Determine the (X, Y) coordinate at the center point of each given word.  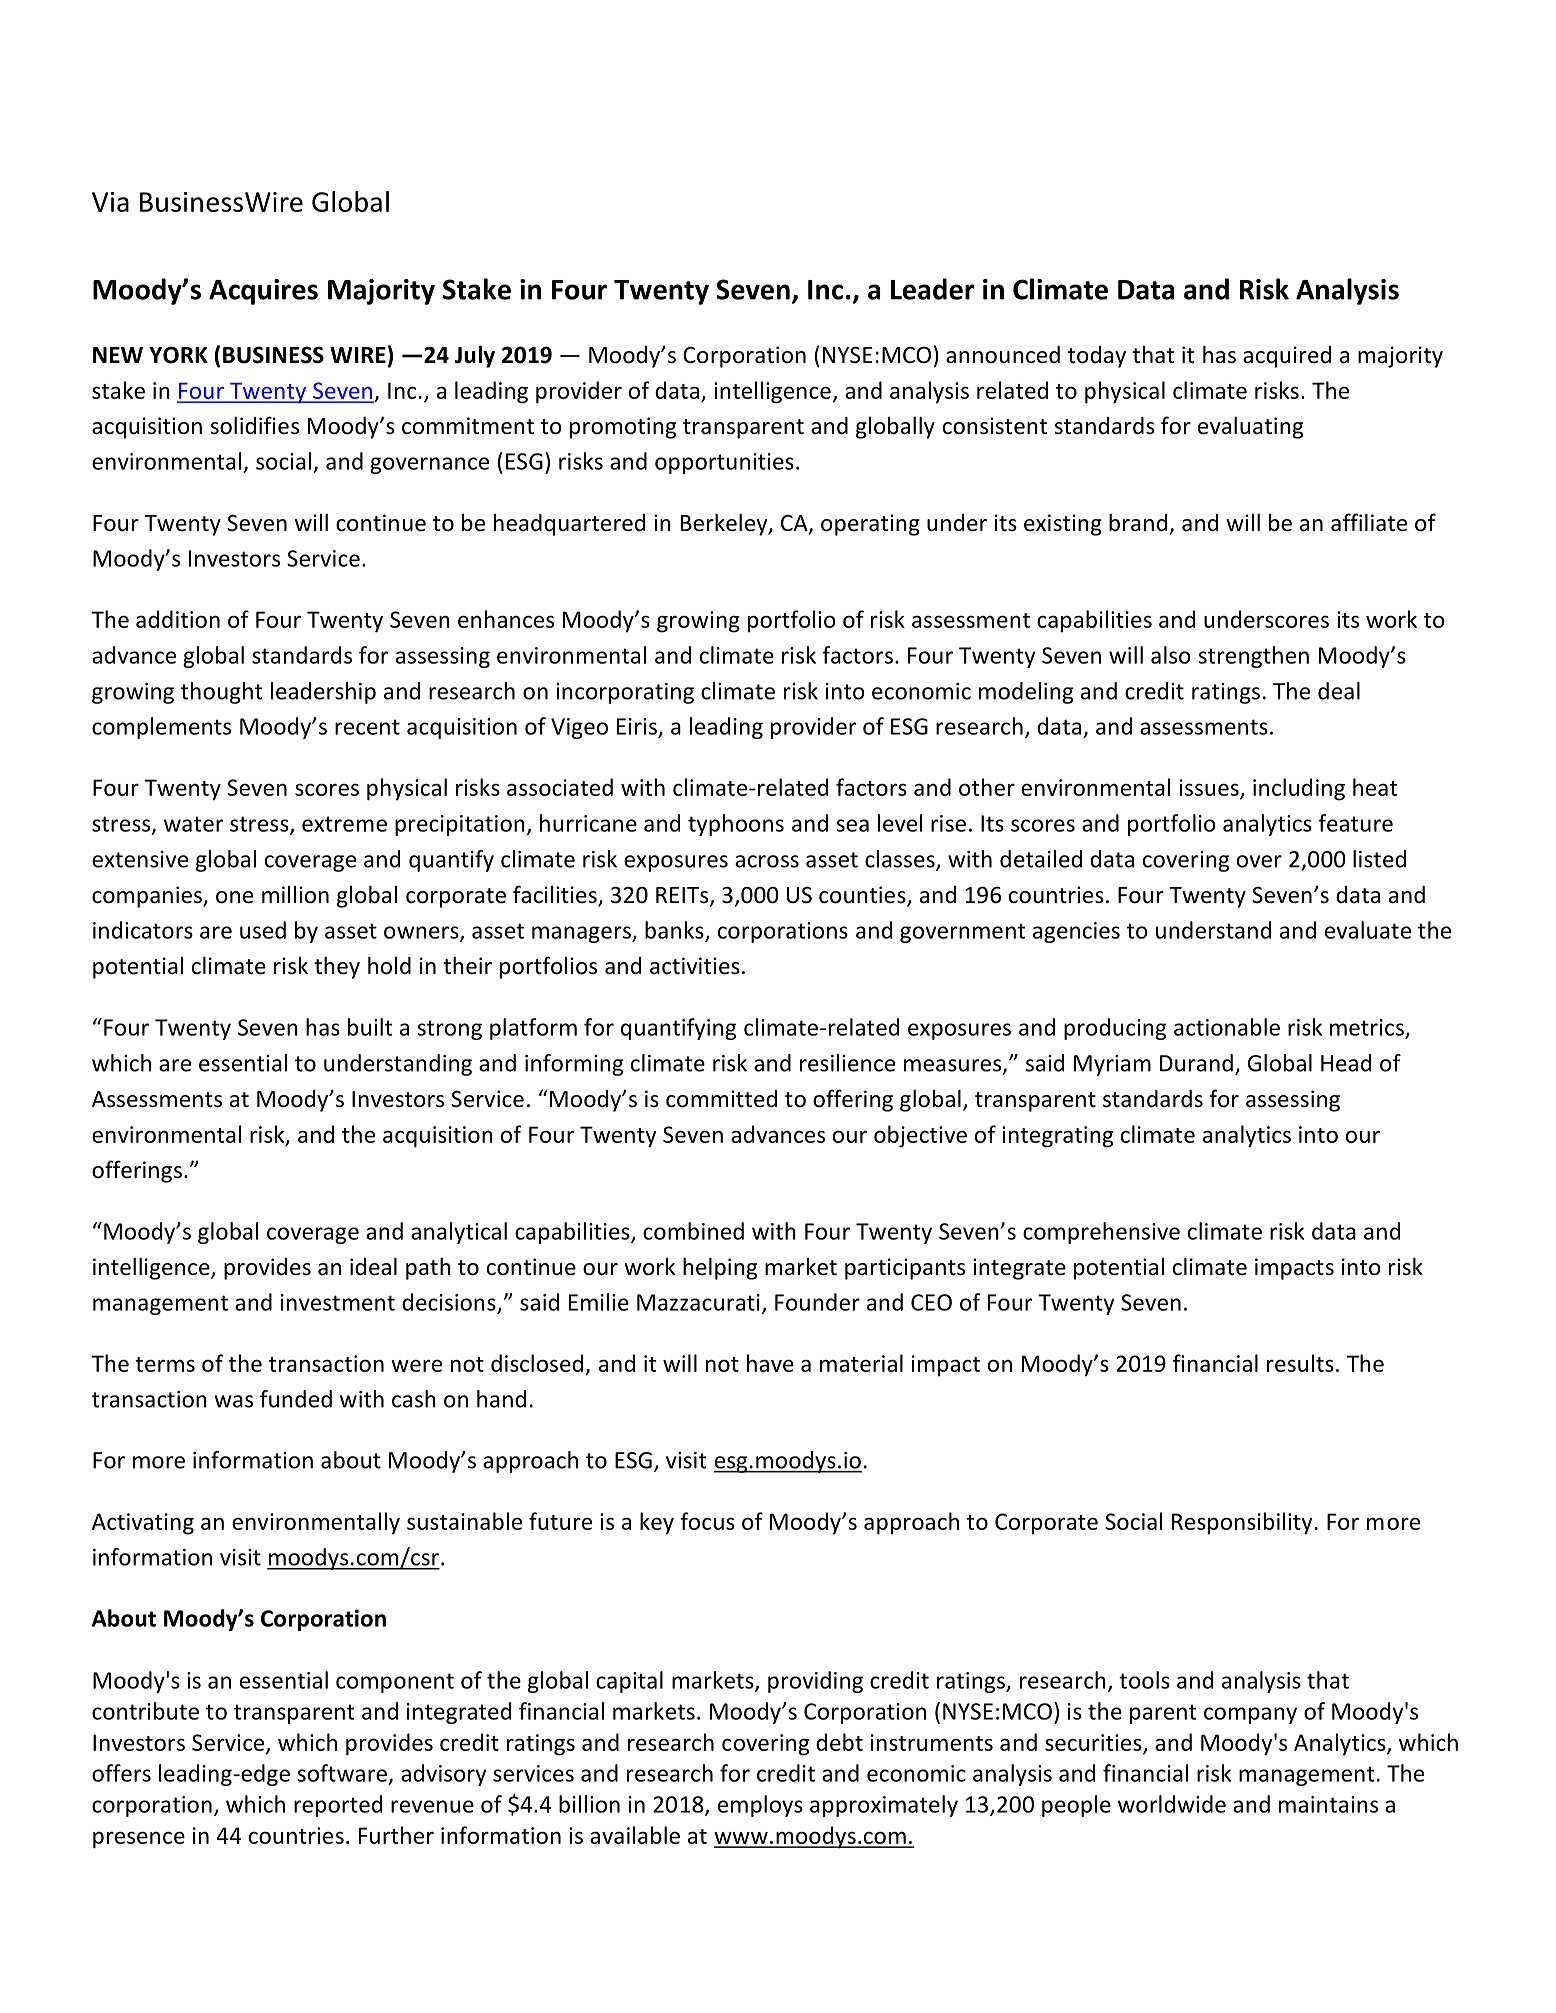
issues (1210, 789)
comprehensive (1101, 1233)
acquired (1287, 357)
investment (338, 1302)
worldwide (1172, 1804)
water (193, 824)
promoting (623, 428)
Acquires (263, 292)
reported (338, 1806)
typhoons (736, 825)
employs (760, 1806)
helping (720, 1268)
